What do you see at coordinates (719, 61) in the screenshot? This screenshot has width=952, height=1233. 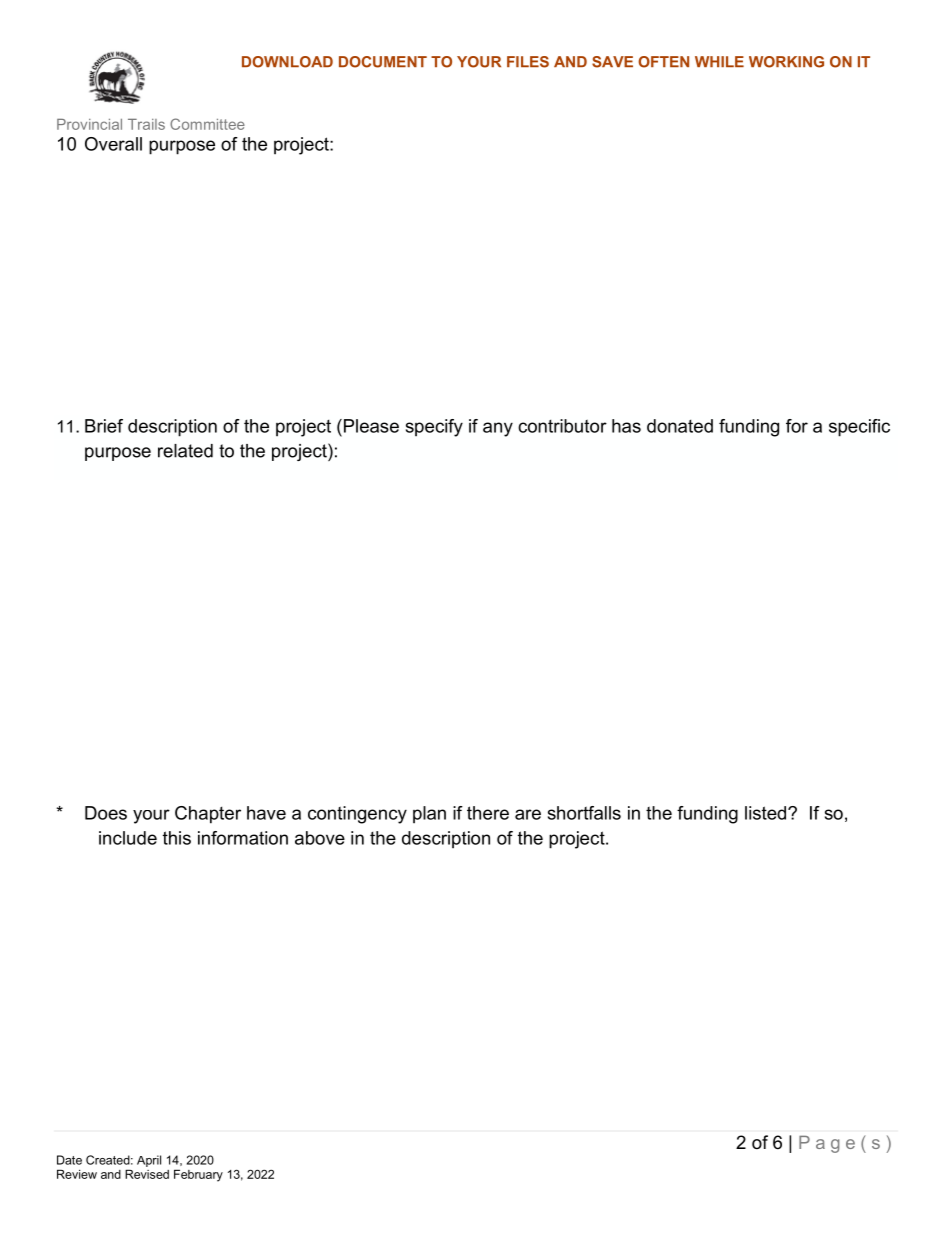 I see `WHILE` at bounding box center [719, 61].
